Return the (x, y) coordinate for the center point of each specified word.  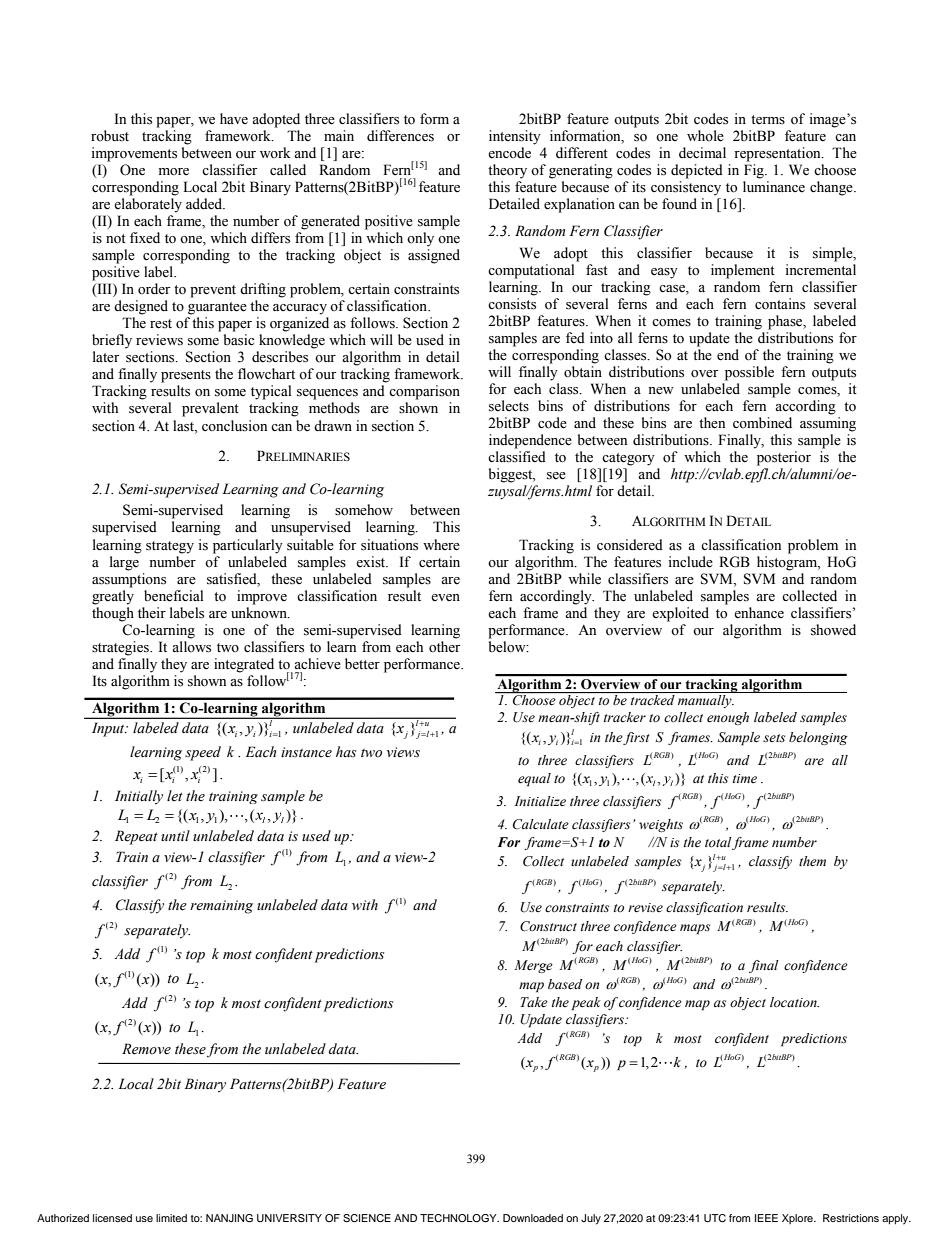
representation (778, 154)
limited (171, 1218)
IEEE (766, 1218)
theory (507, 171)
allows (191, 647)
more (174, 172)
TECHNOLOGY (459, 1218)
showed (833, 630)
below (508, 647)
